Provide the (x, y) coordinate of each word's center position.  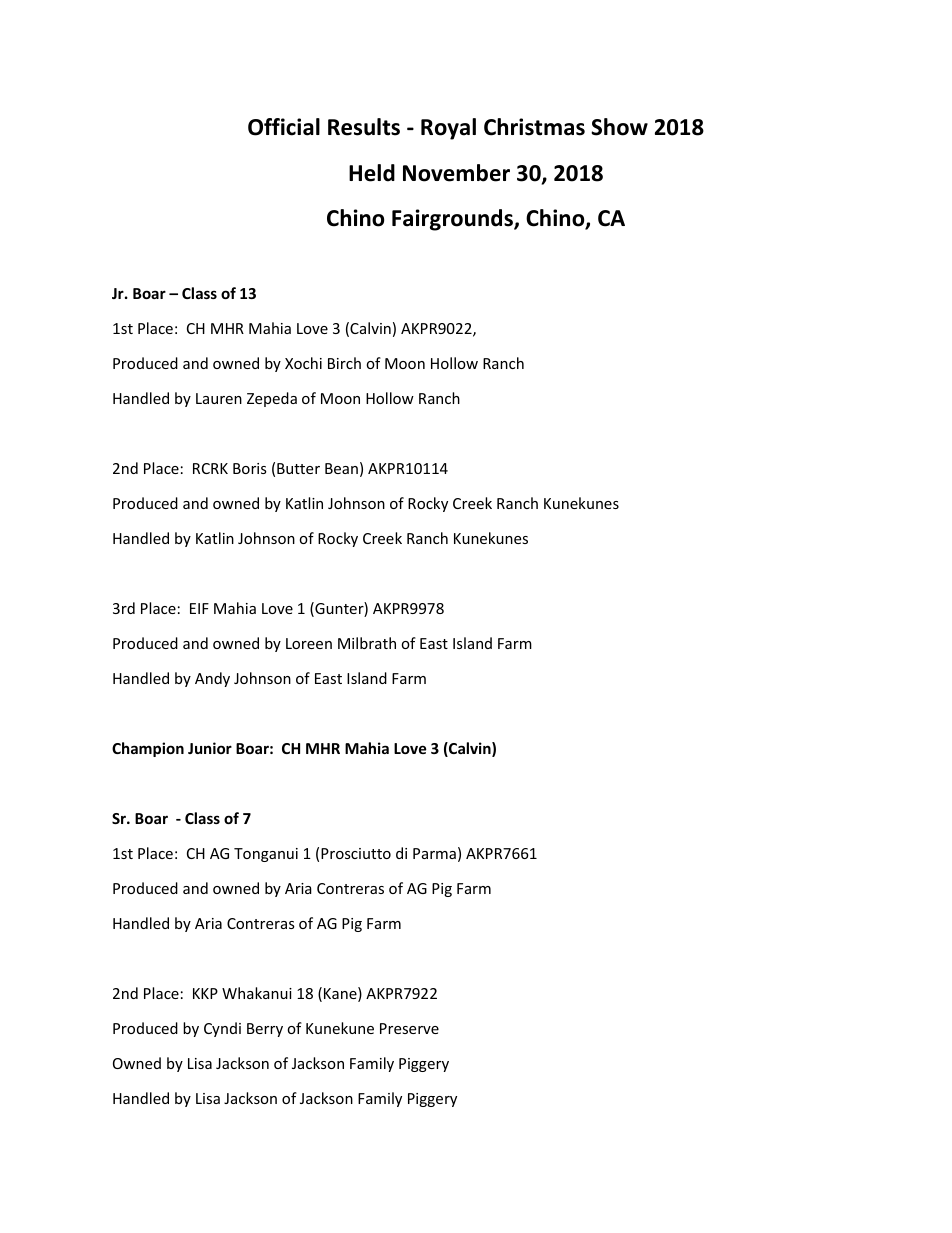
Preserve (409, 1028)
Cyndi (222, 1029)
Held (372, 173)
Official (284, 127)
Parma (434, 853)
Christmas (534, 127)
